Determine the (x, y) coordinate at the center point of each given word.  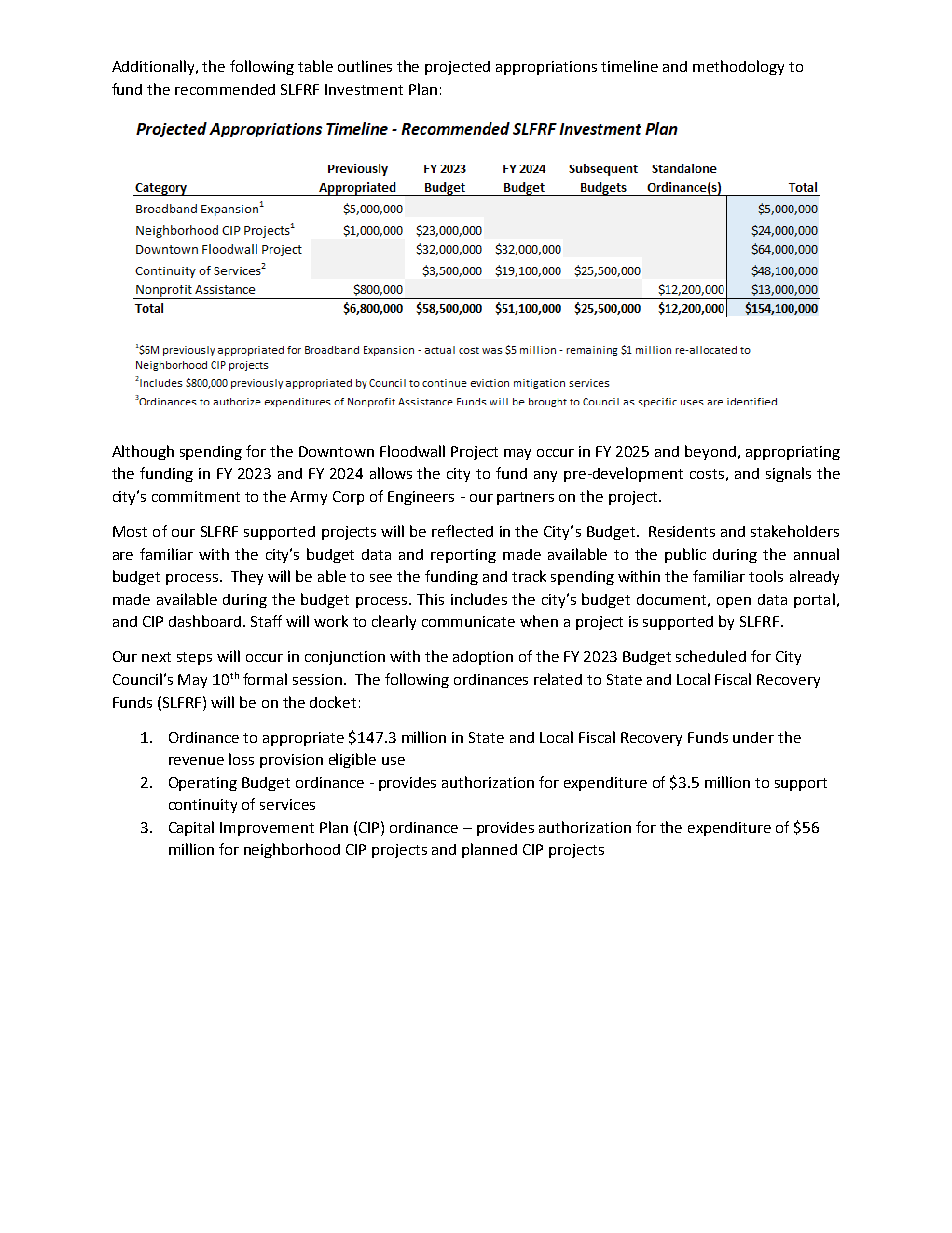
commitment (196, 496)
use (393, 761)
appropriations (546, 68)
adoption (483, 658)
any (545, 476)
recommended (225, 89)
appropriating (793, 453)
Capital (191, 828)
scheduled (711, 656)
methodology (738, 67)
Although (143, 452)
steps (194, 658)
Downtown (336, 451)
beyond (710, 452)
